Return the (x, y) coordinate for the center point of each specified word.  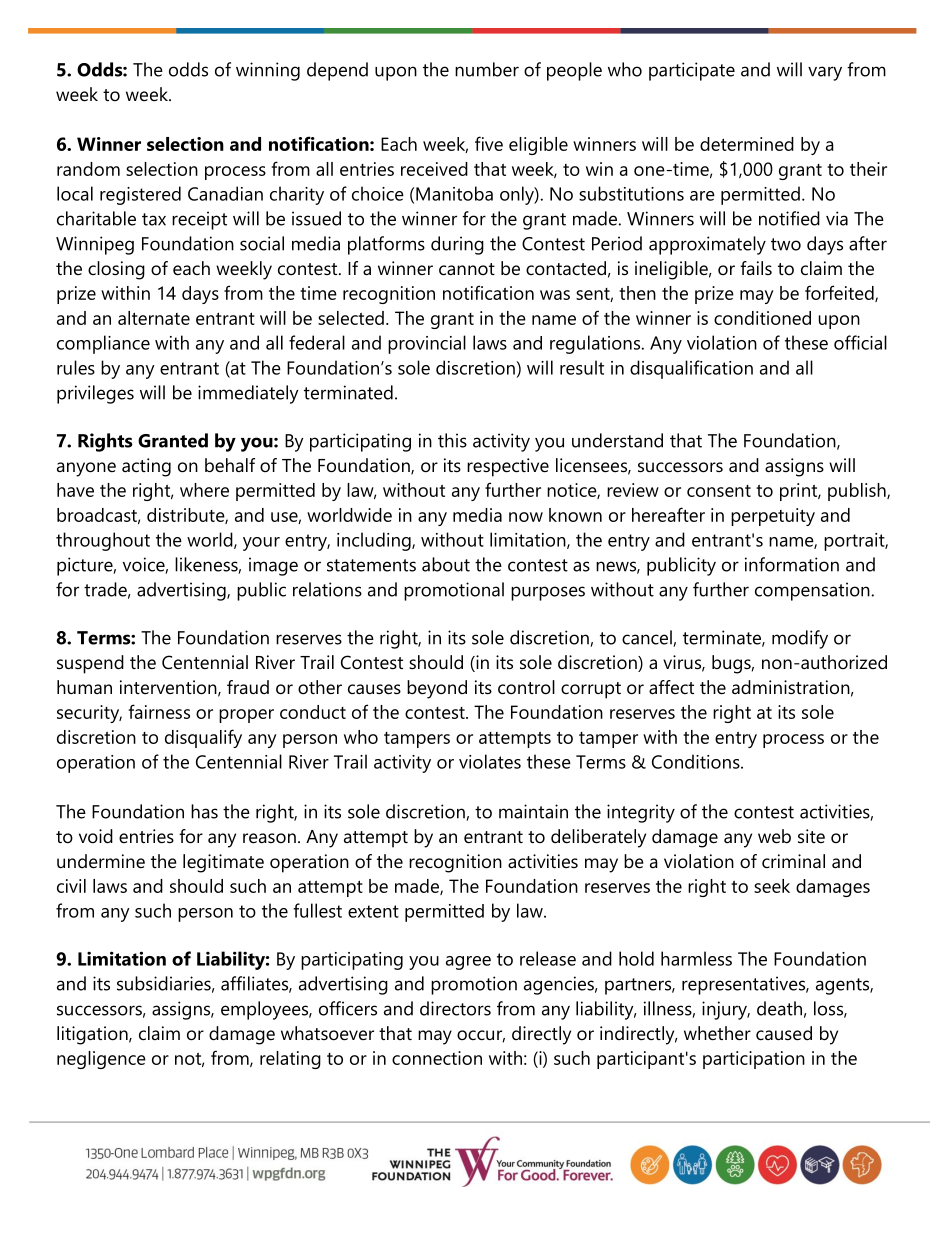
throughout (103, 541)
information (792, 564)
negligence (101, 1060)
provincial (427, 344)
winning (268, 71)
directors (455, 1008)
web (774, 836)
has (204, 811)
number (487, 69)
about (446, 564)
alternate (154, 318)
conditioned (762, 318)
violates (490, 761)
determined (747, 144)
